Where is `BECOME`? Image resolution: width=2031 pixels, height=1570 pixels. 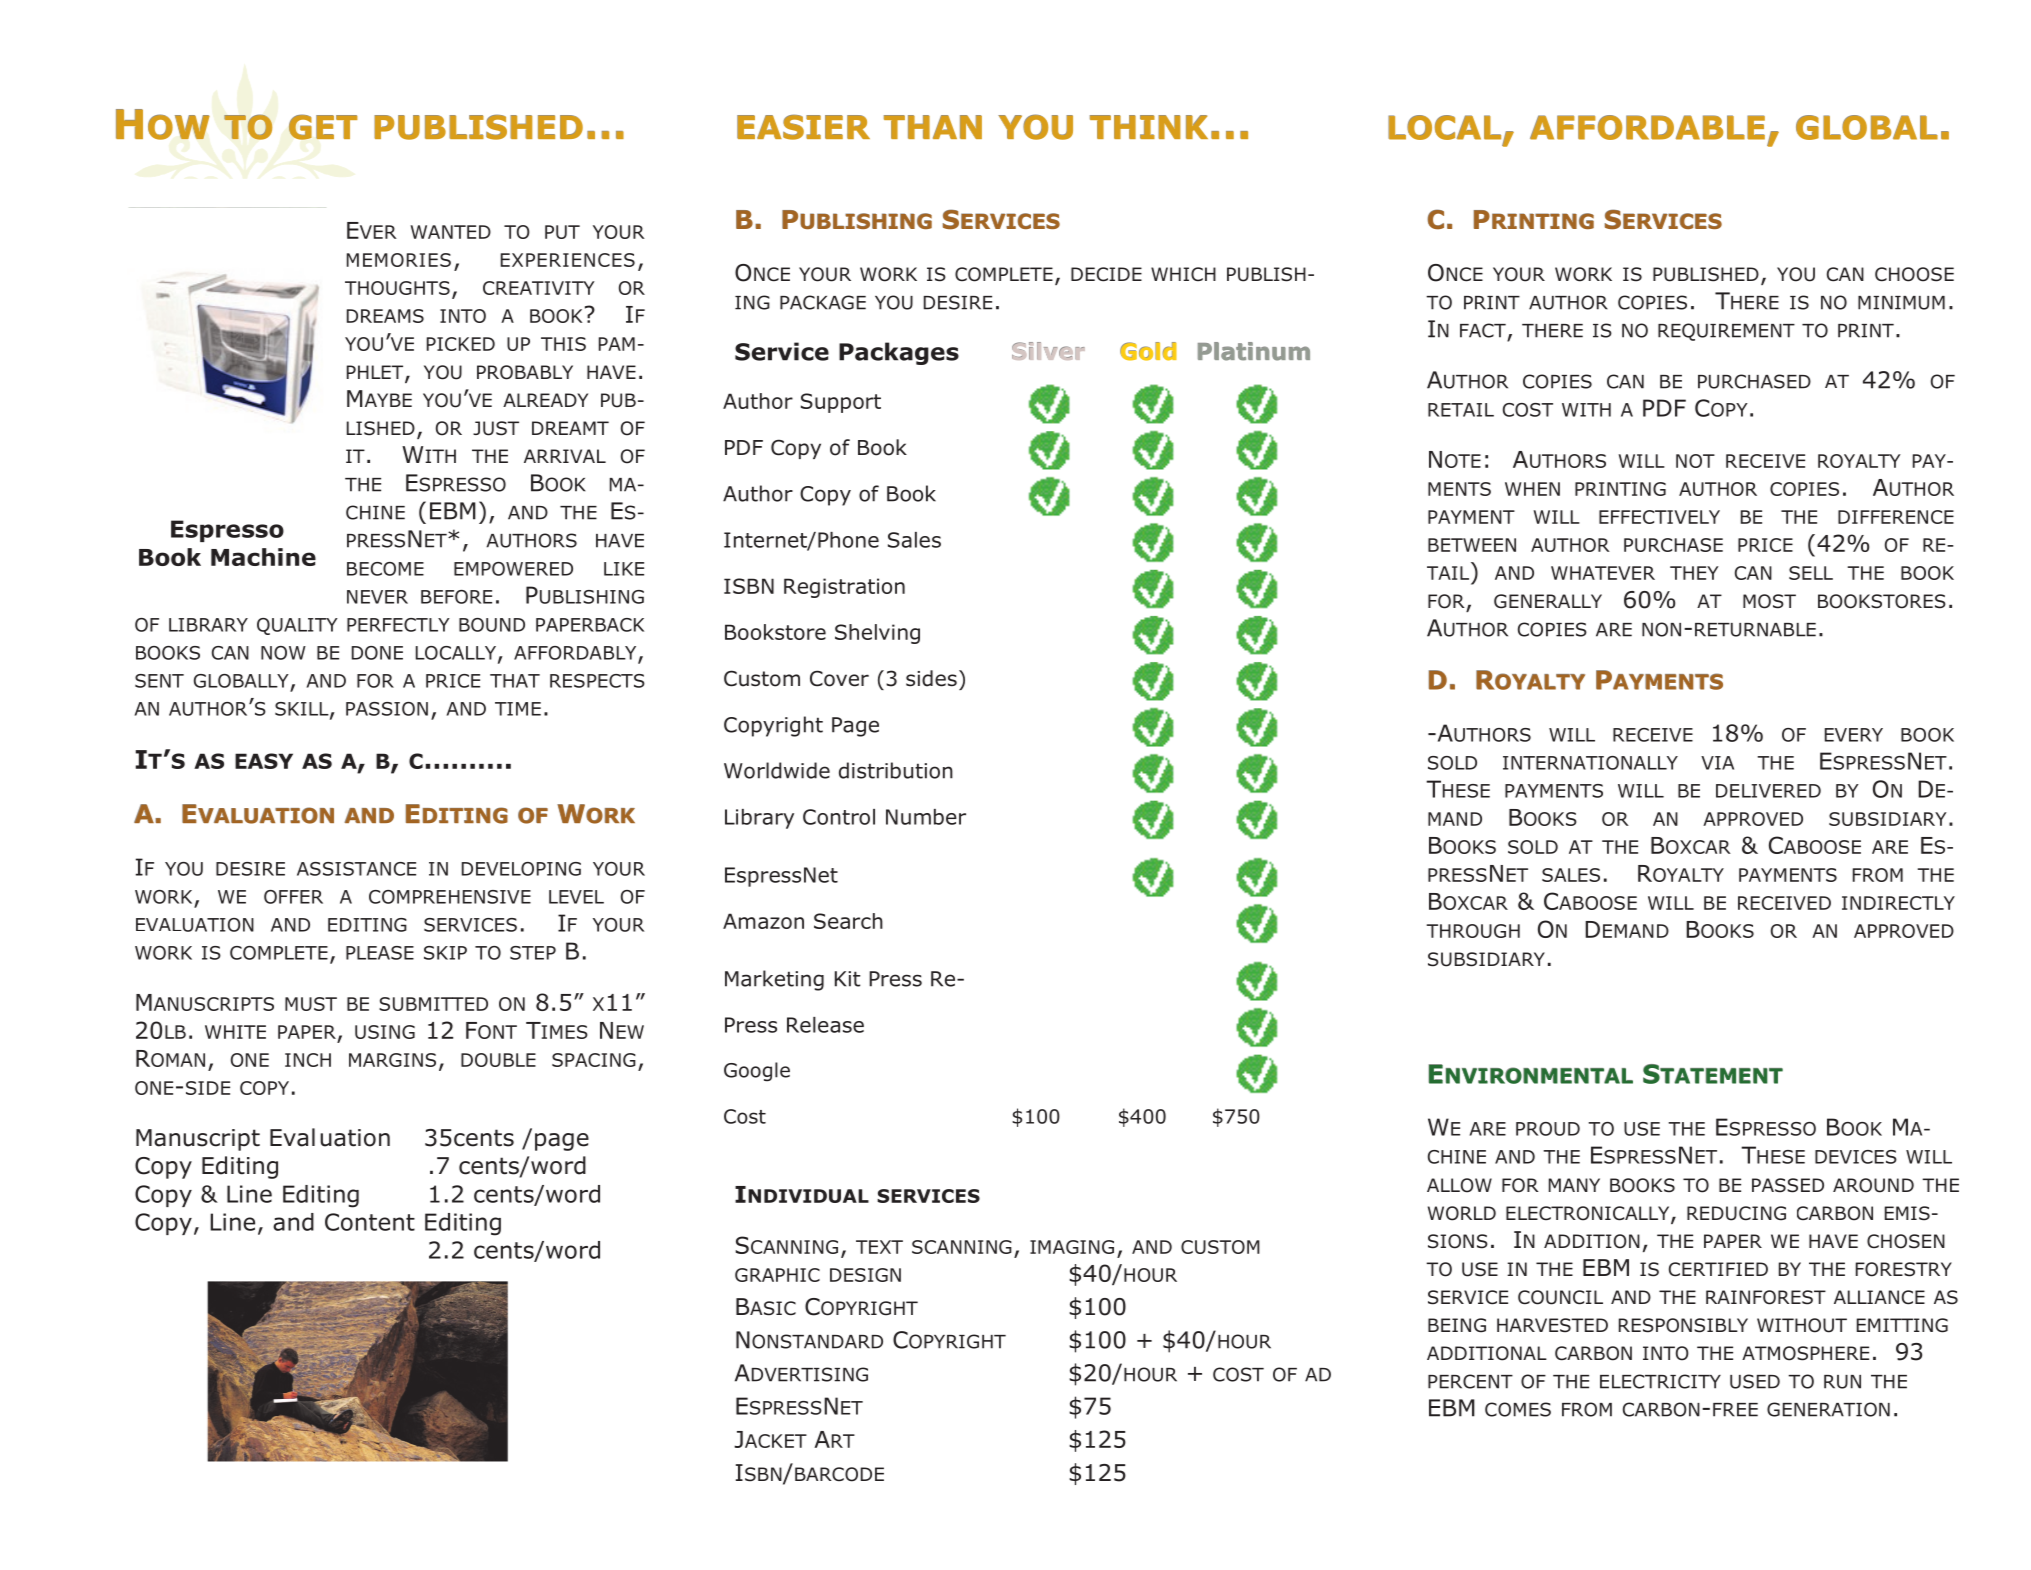 BECOME is located at coordinates (385, 569).
